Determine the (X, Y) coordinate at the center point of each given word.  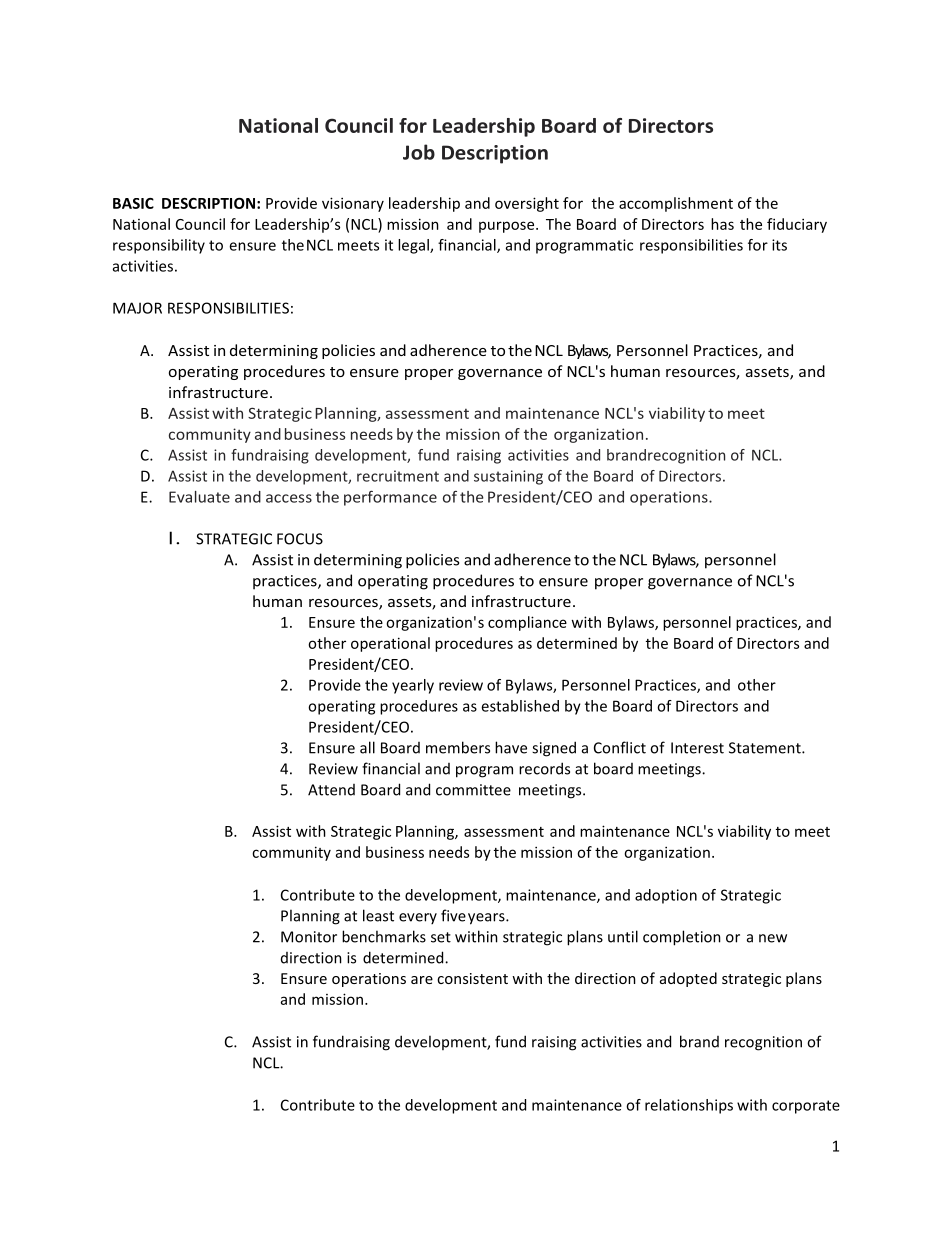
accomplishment (676, 204)
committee (473, 790)
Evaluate (199, 497)
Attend (331, 790)
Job (419, 152)
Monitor (309, 937)
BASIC (133, 203)
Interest (697, 748)
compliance (527, 623)
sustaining (508, 477)
